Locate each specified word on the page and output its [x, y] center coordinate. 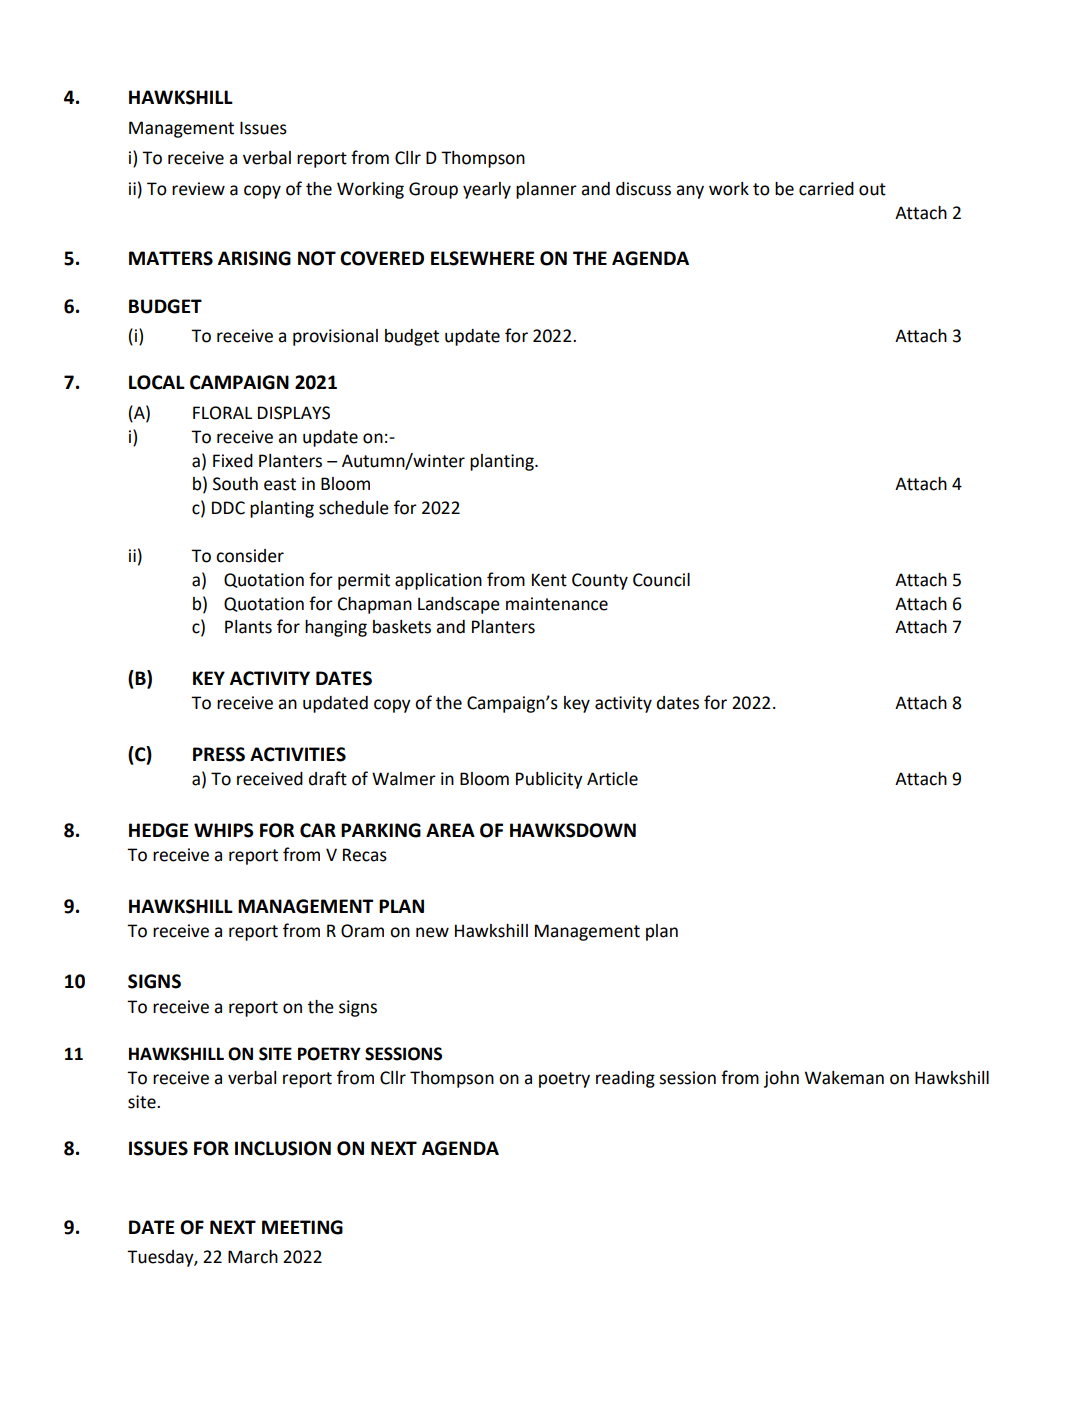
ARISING [254, 258]
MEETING [302, 1227]
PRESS [219, 754]
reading [625, 1079]
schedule [354, 508]
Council [661, 580]
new [432, 932]
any [690, 192]
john [781, 1079]
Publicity [549, 780]
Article [612, 779]
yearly [487, 190]
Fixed [233, 461]
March [253, 1257]
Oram [362, 931]
